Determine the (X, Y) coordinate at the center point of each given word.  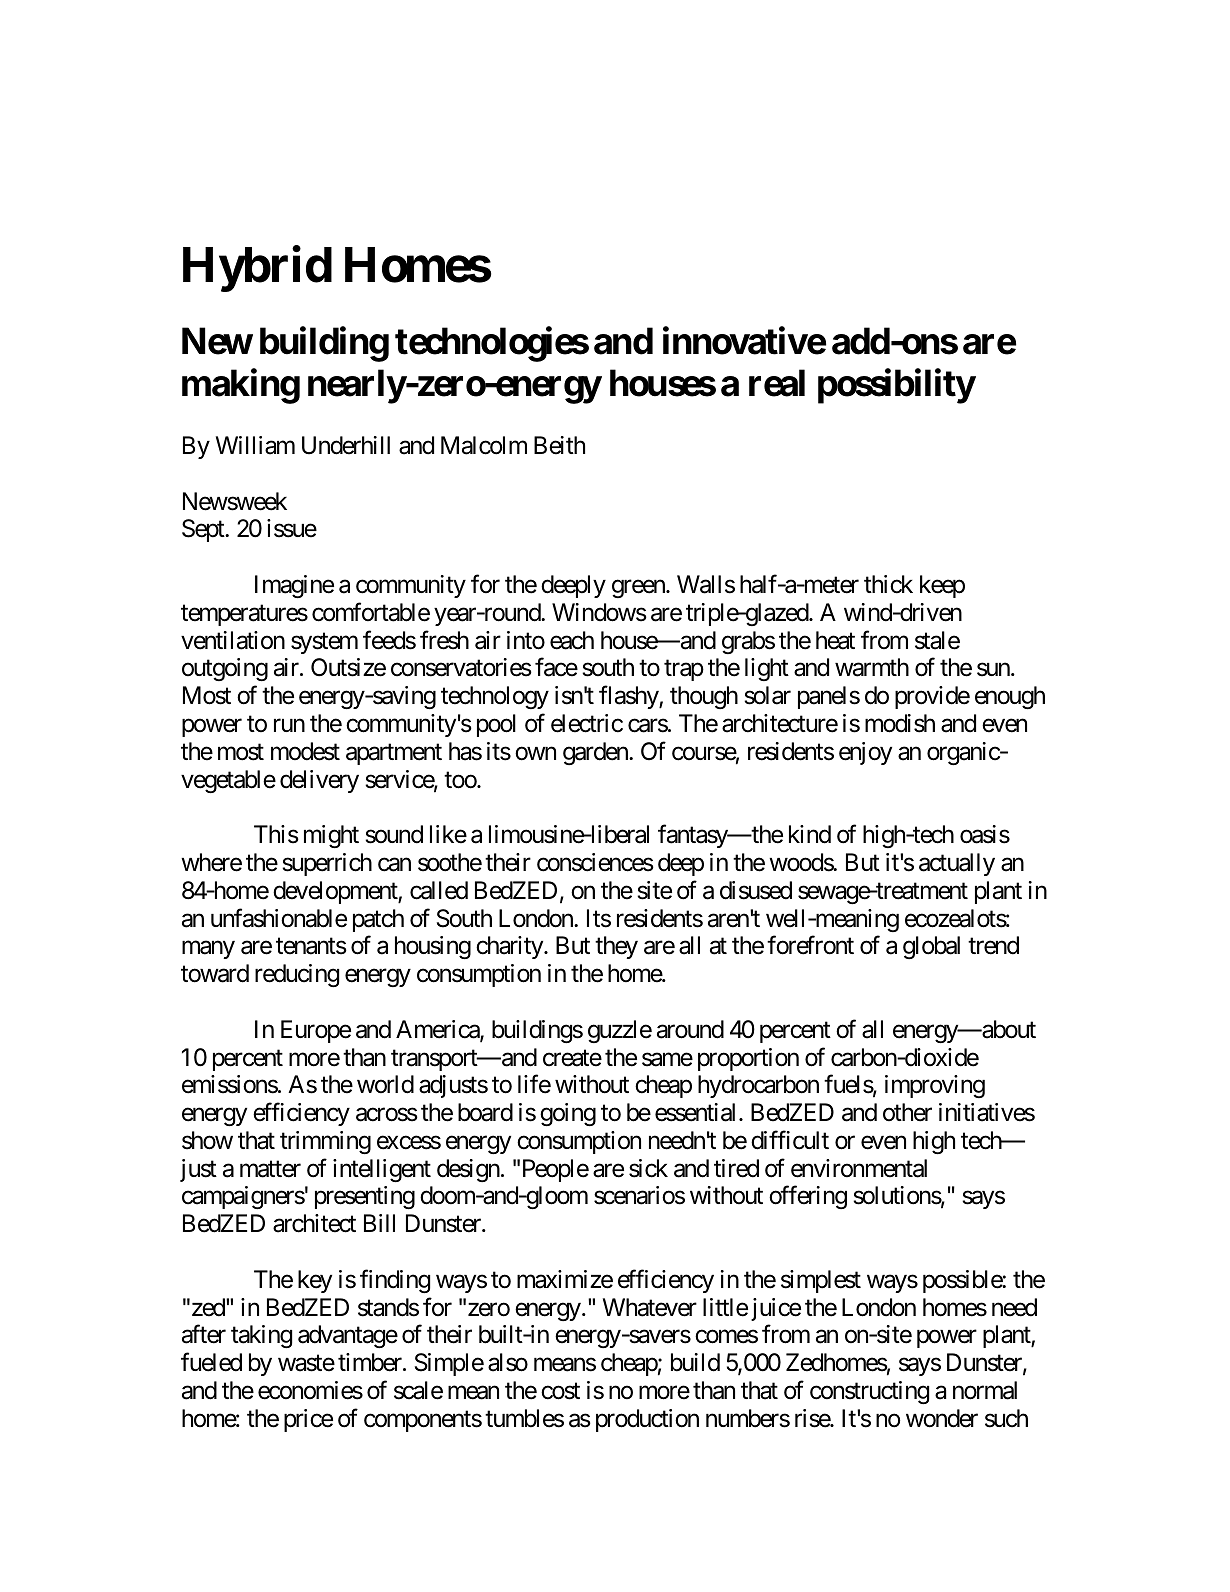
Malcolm (484, 445)
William (255, 445)
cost (560, 1391)
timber (371, 1362)
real (777, 383)
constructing (869, 1392)
